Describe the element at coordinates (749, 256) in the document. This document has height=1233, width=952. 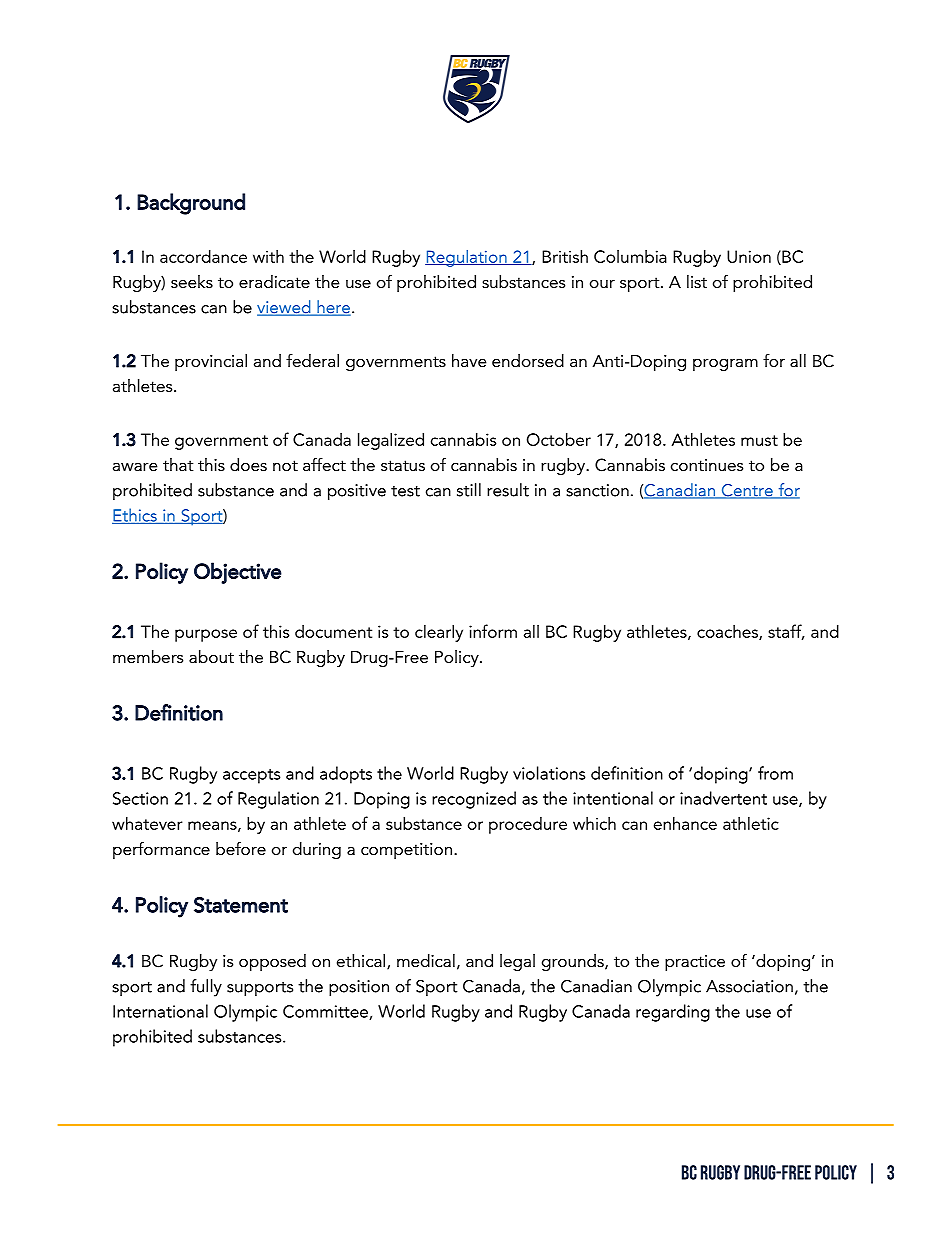
I see `Union` at that location.
